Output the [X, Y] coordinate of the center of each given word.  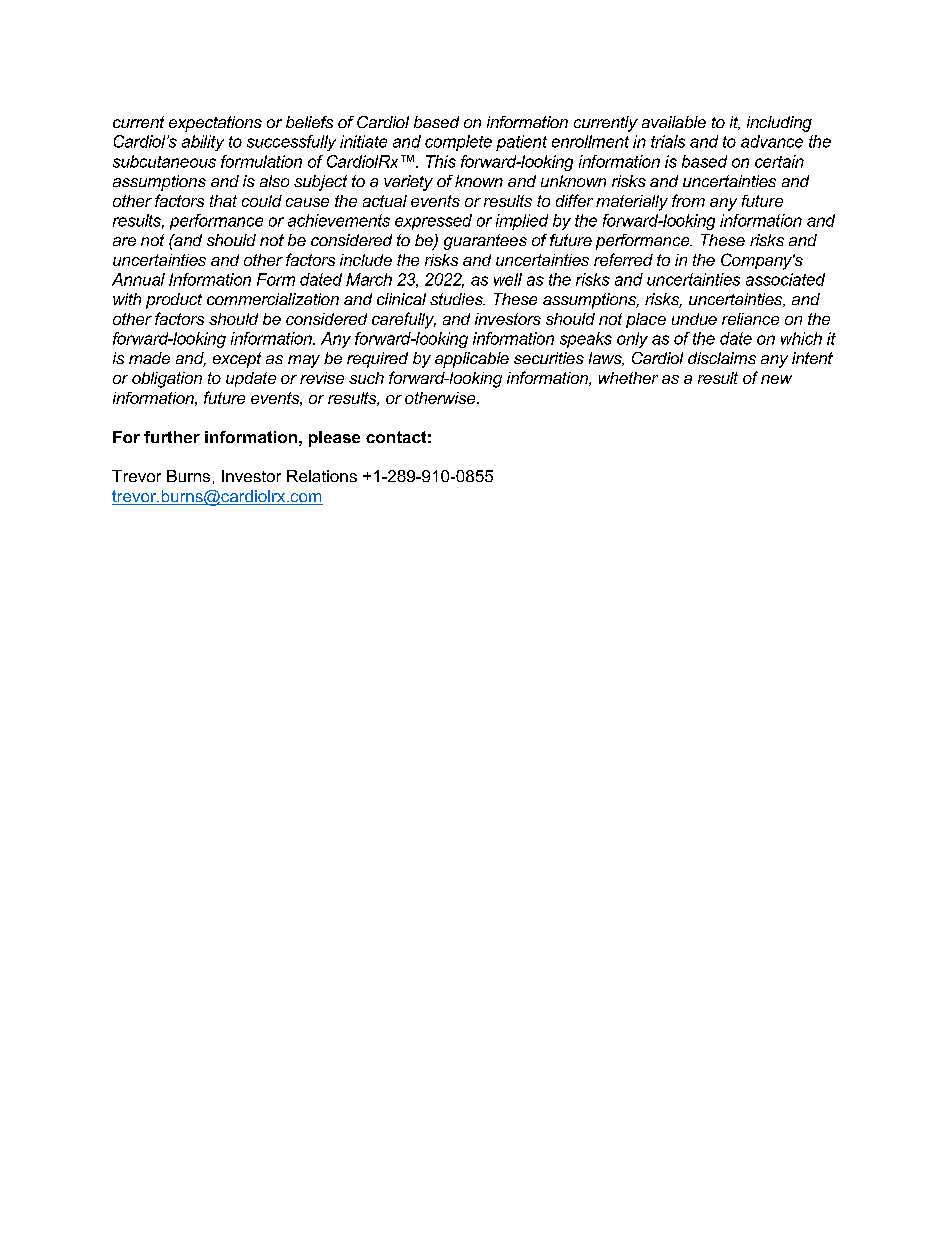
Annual [138, 279]
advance [772, 141]
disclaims [722, 358]
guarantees [485, 242]
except [237, 360]
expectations [215, 124]
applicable [472, 360]
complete [458, 143]
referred [623, 259]
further [172, 437]
